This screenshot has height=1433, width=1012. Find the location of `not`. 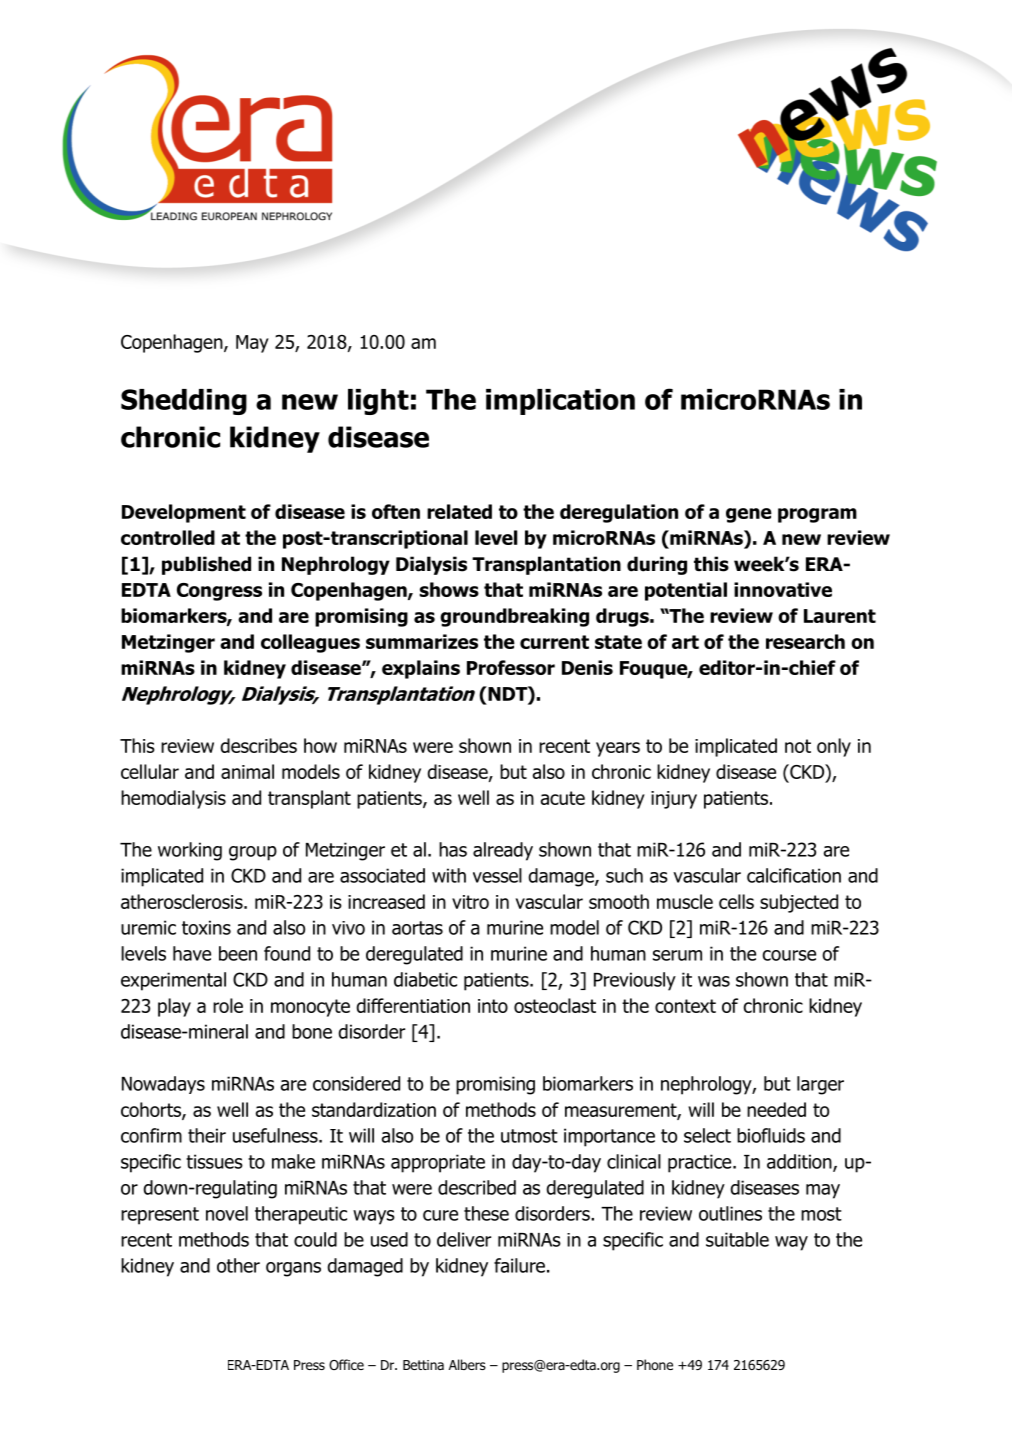

not is located at coordinates (798, 746).
